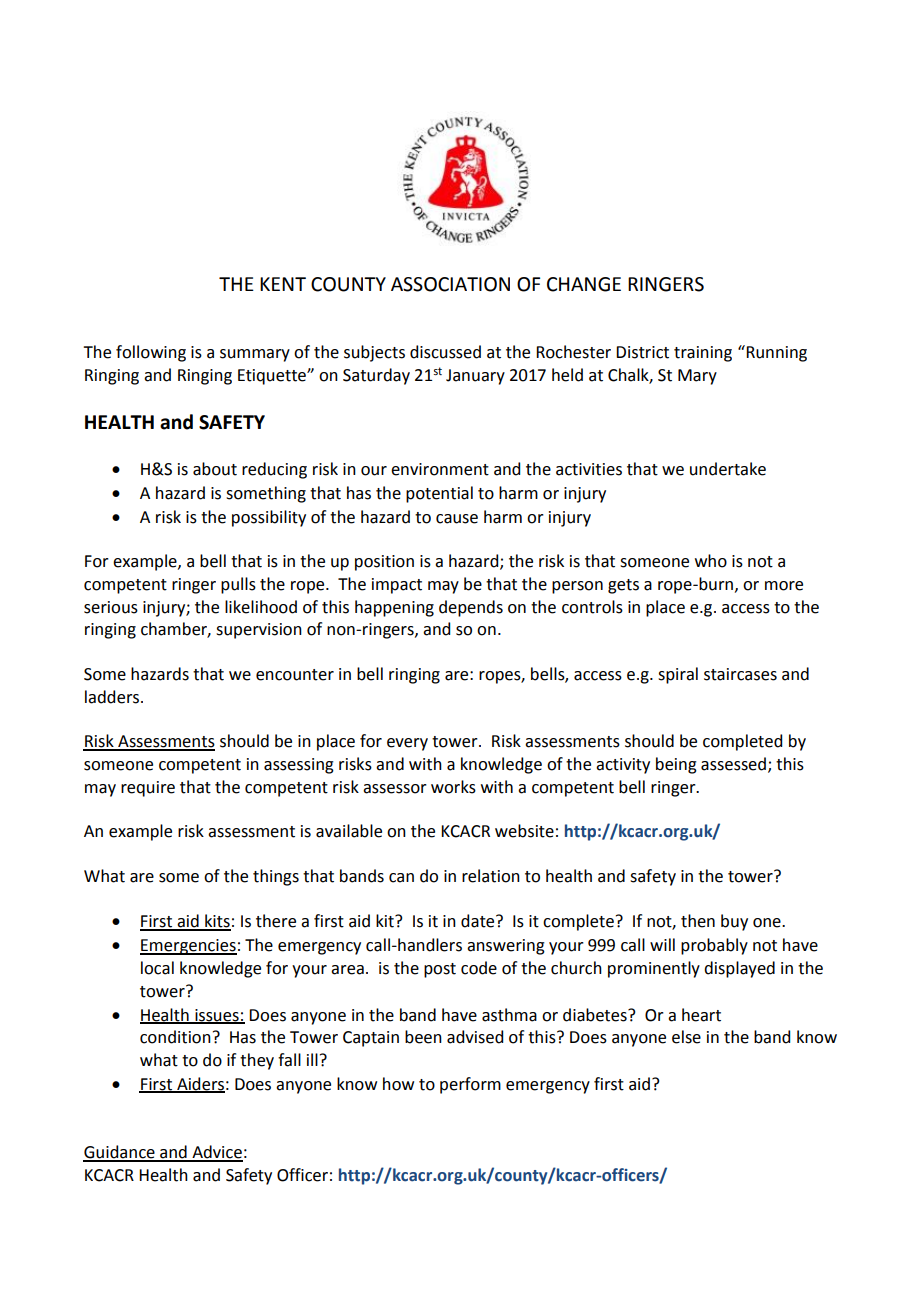  I want to click on then, so click(698, 921).
